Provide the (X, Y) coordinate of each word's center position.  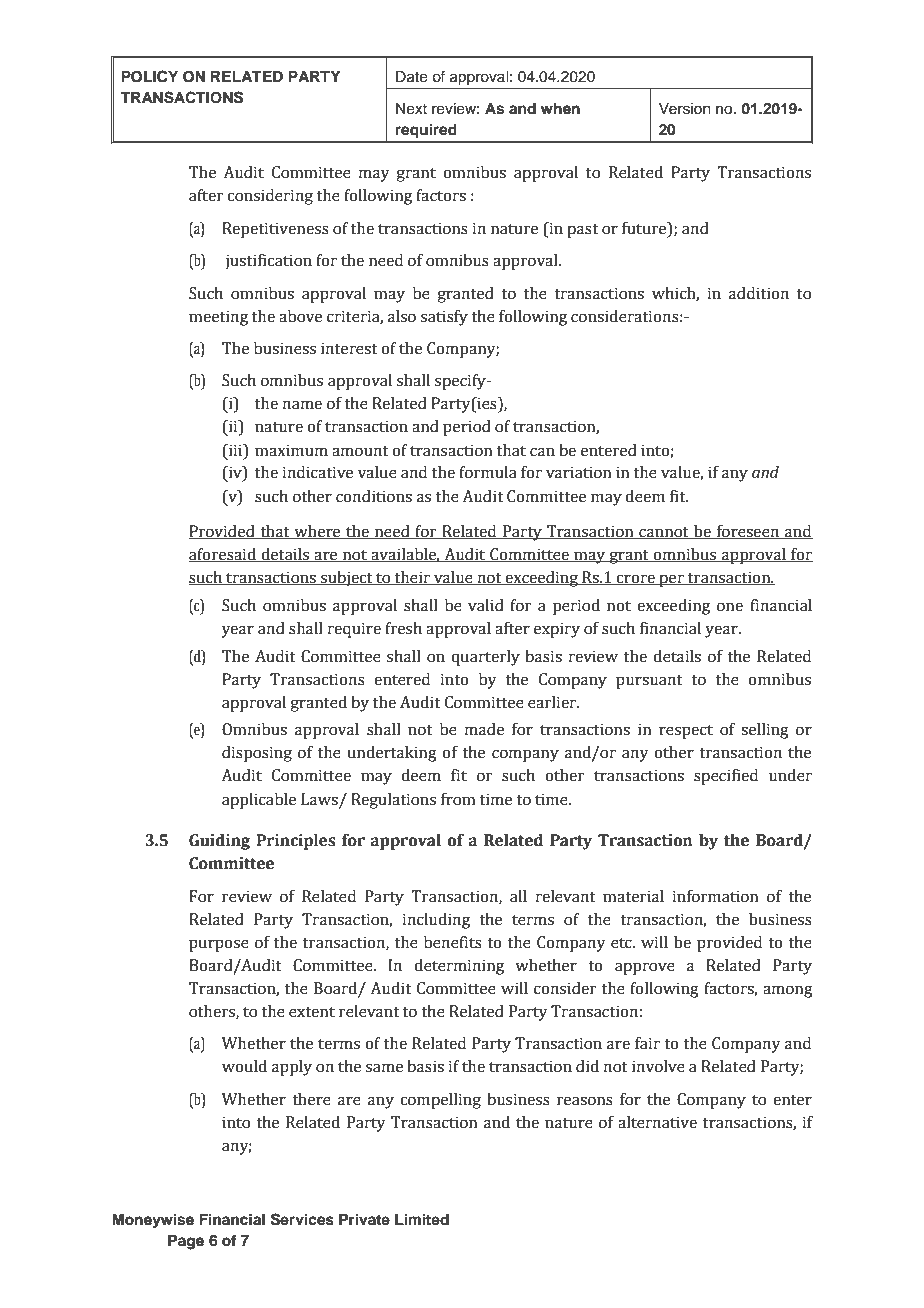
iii (235, 450)
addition (759, 293)
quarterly (485, 658)
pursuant (649, 682)
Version (685, 109)
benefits (453, 942)
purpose (219, 945)
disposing (257, 754)
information (715, 896)
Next (411, 109)
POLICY (149, 76)
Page (186, 1242)
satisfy (444, 318)
